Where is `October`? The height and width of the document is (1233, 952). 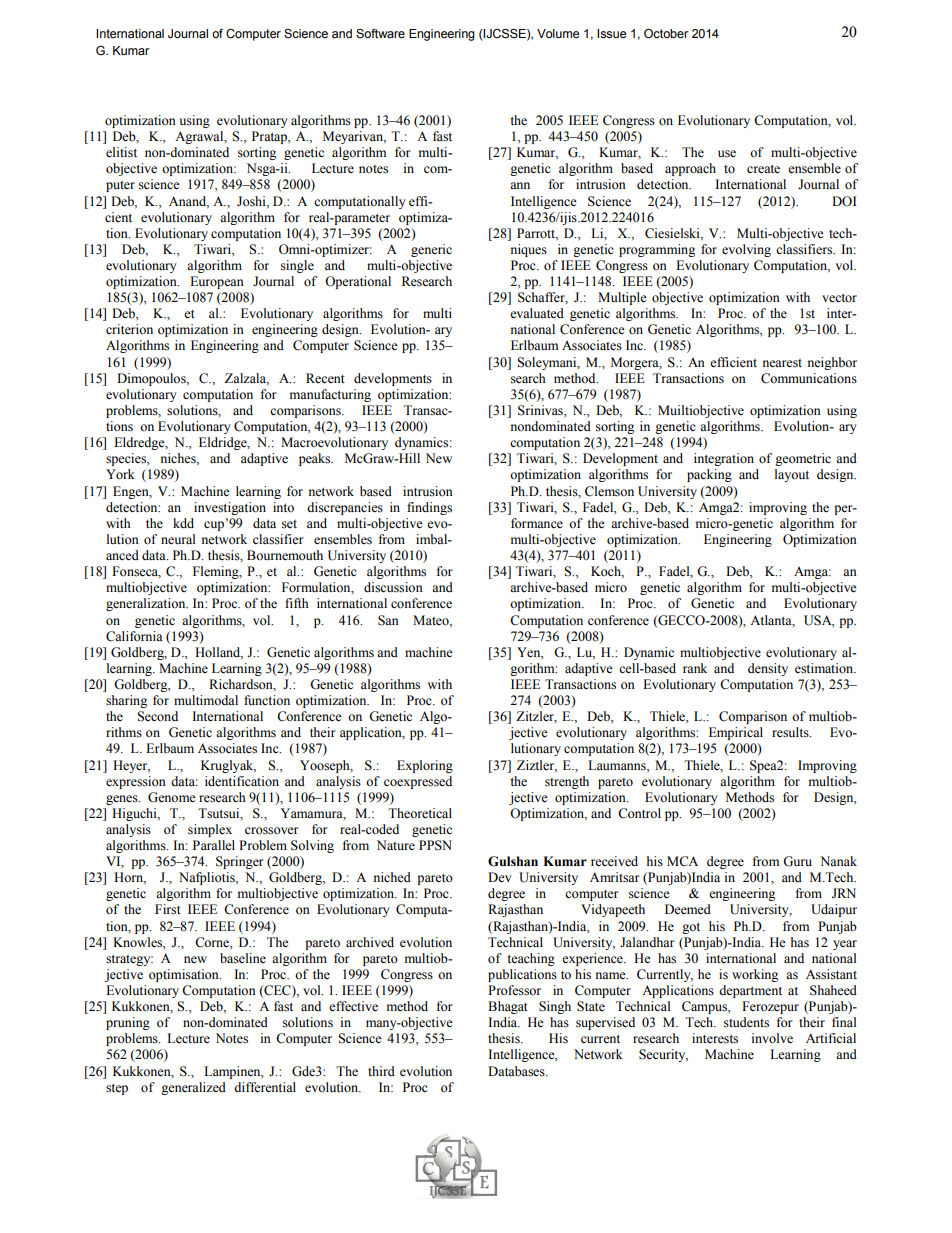 October is located at coordinates (666, 34).
